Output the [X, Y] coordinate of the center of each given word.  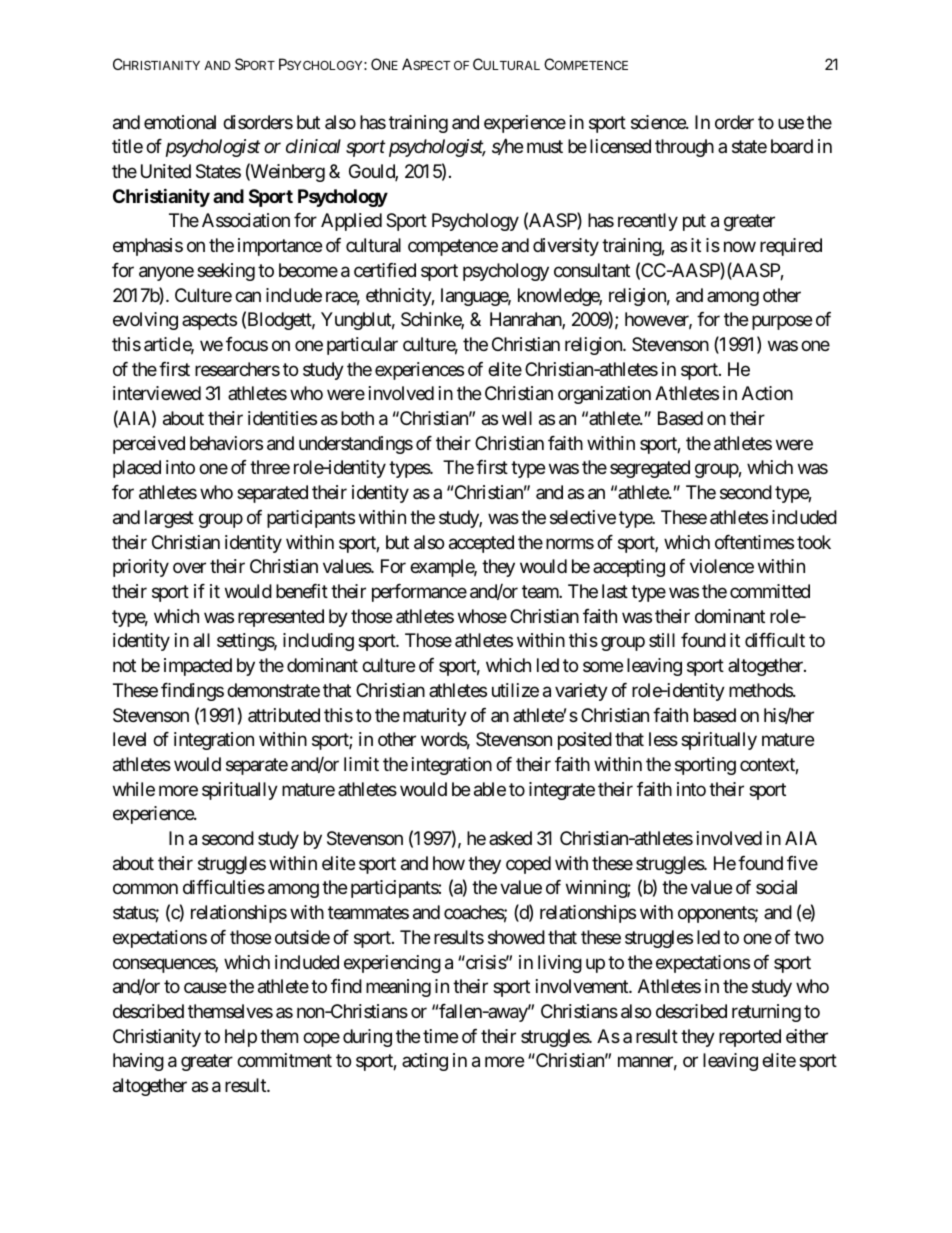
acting [425, 1062]
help [241, 1038]
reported [750, 1038]
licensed [620, 146]
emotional [180, 122]
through [684, 148]
